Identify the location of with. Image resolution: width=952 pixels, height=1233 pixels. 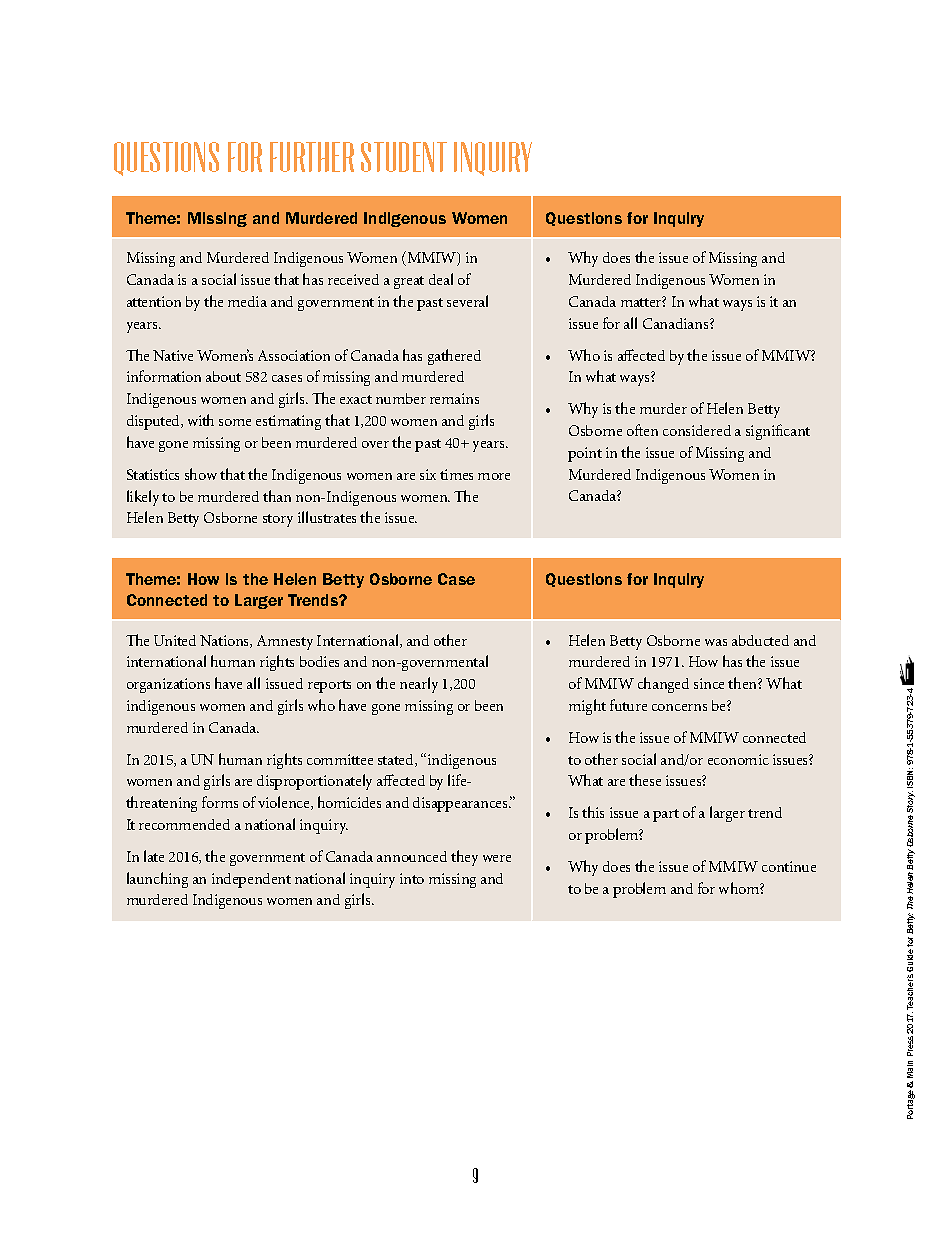
(201, 420).
